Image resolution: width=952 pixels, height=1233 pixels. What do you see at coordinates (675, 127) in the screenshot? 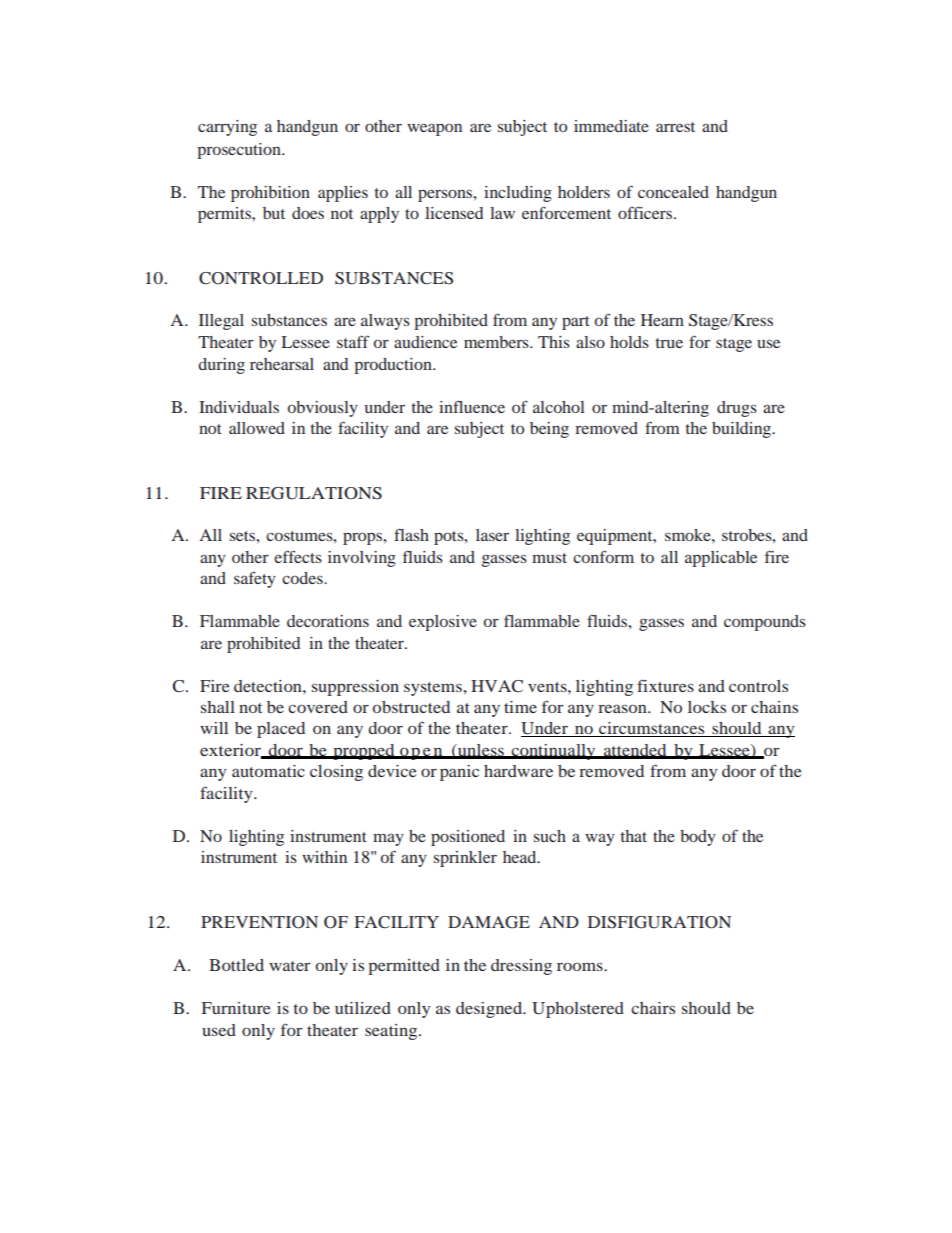
I see `arrest` at bounding box center [675, 127].
